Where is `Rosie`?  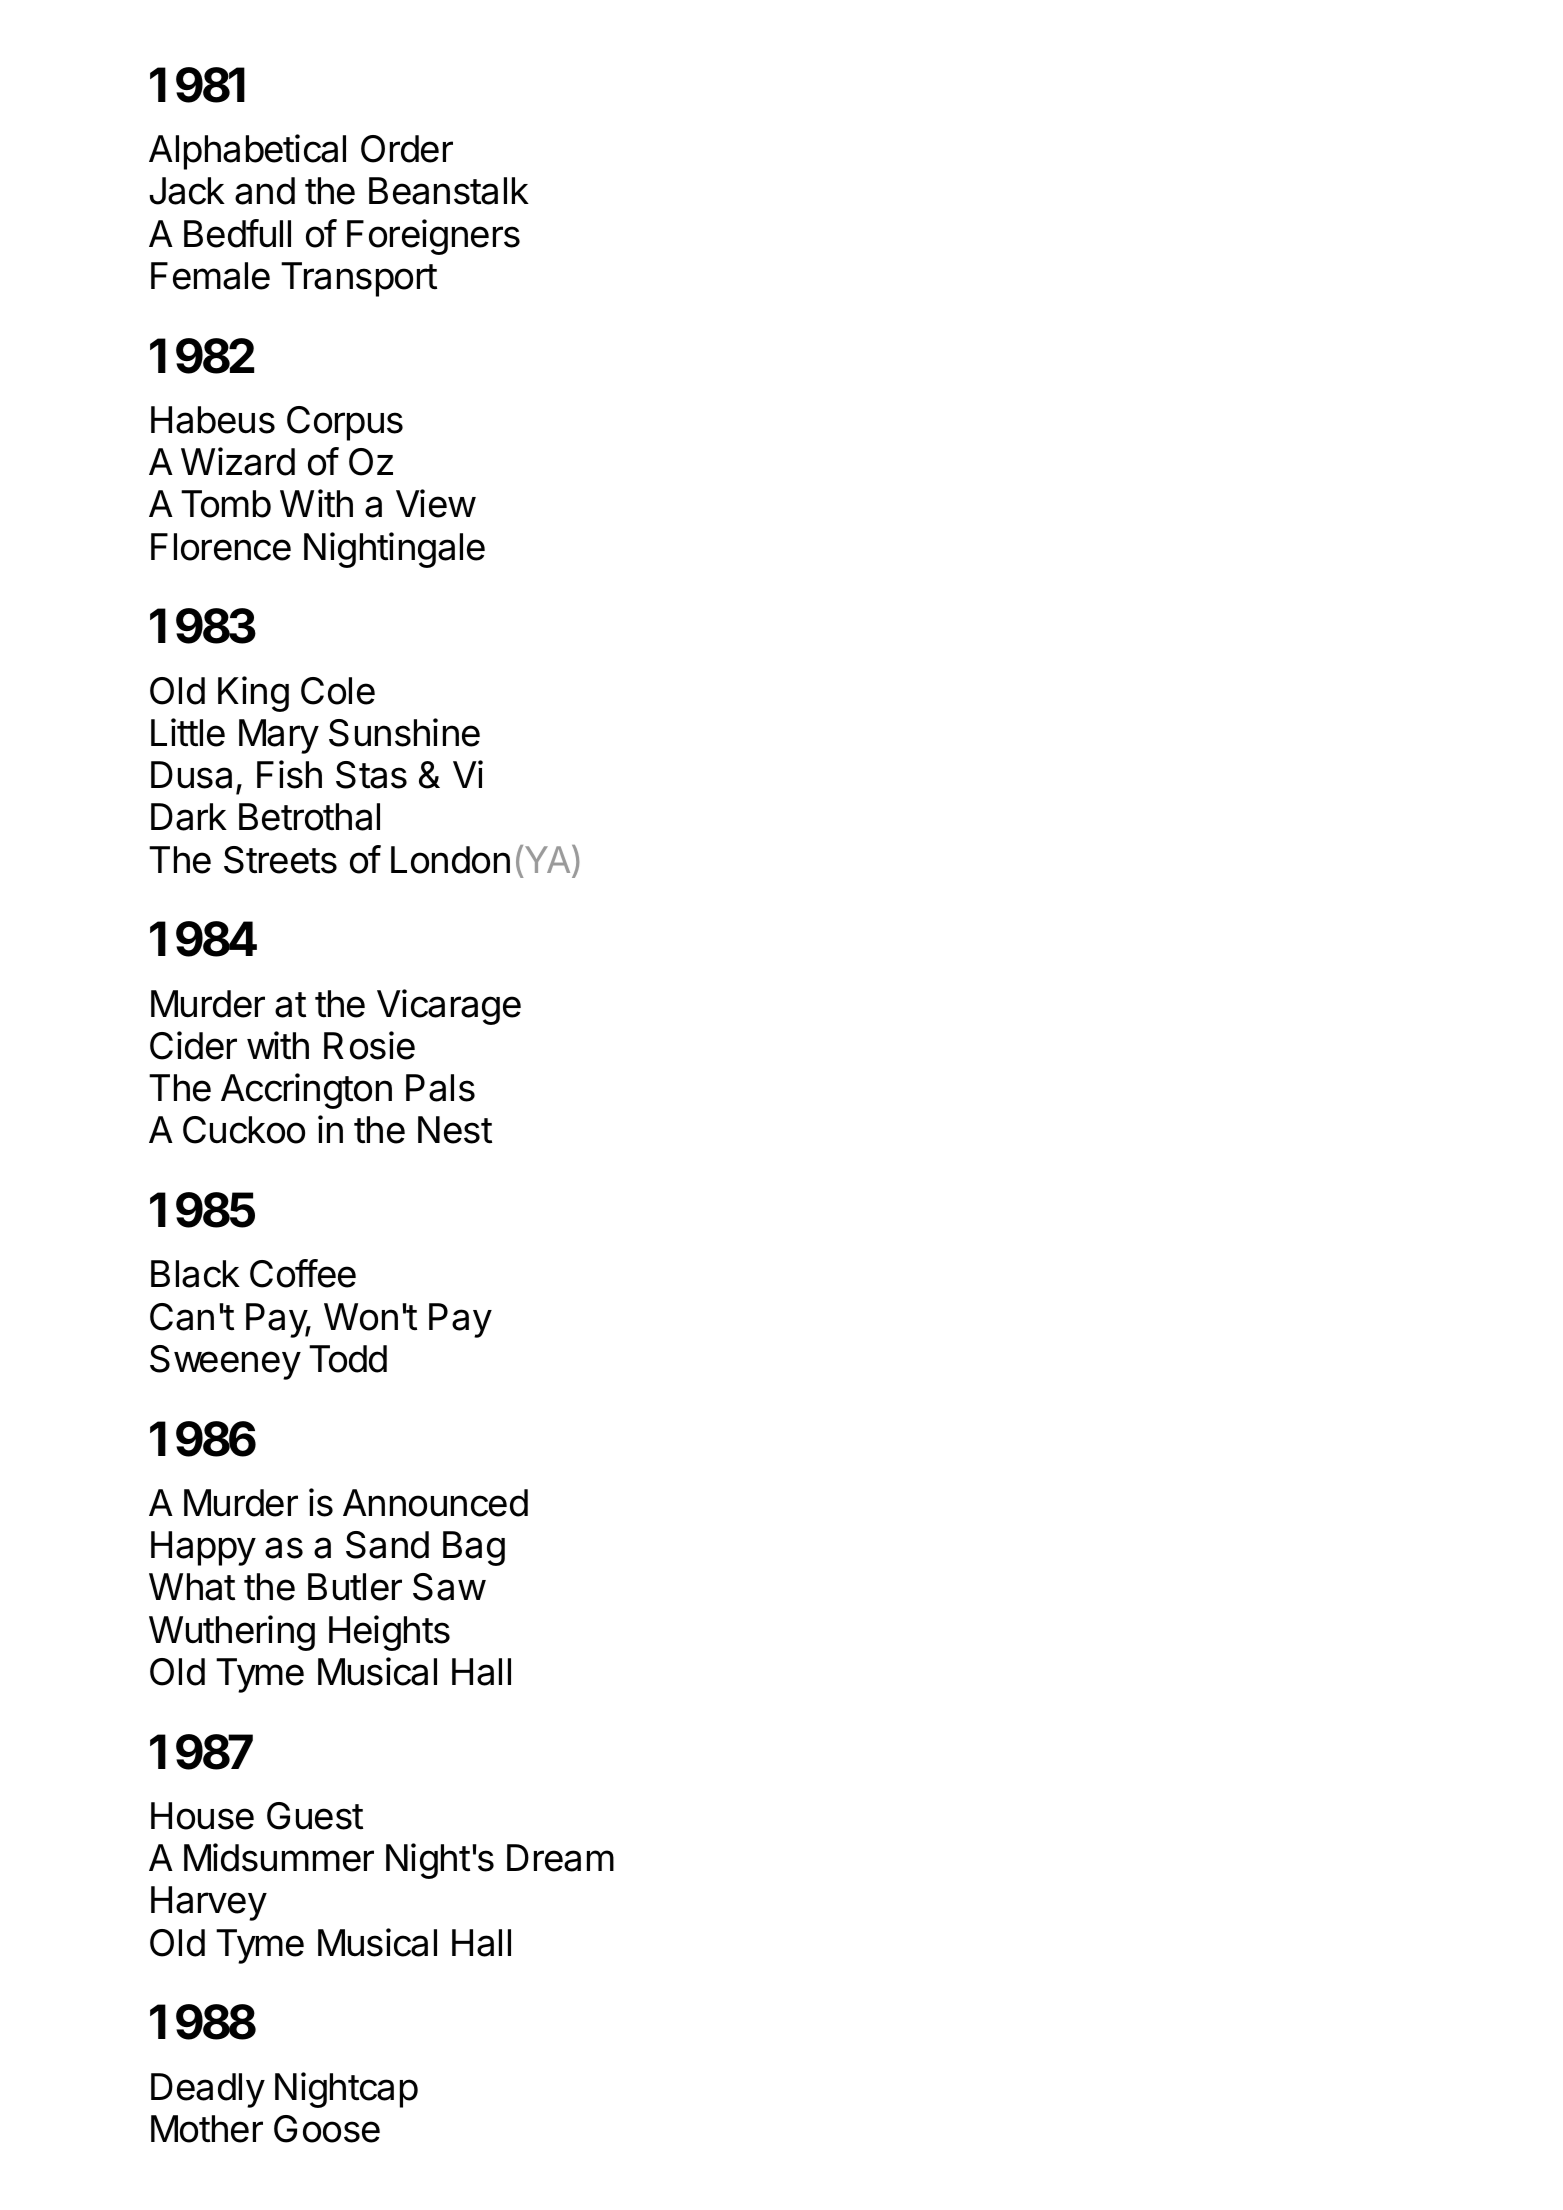
Rosie is located at coordinates (369, 1045).
